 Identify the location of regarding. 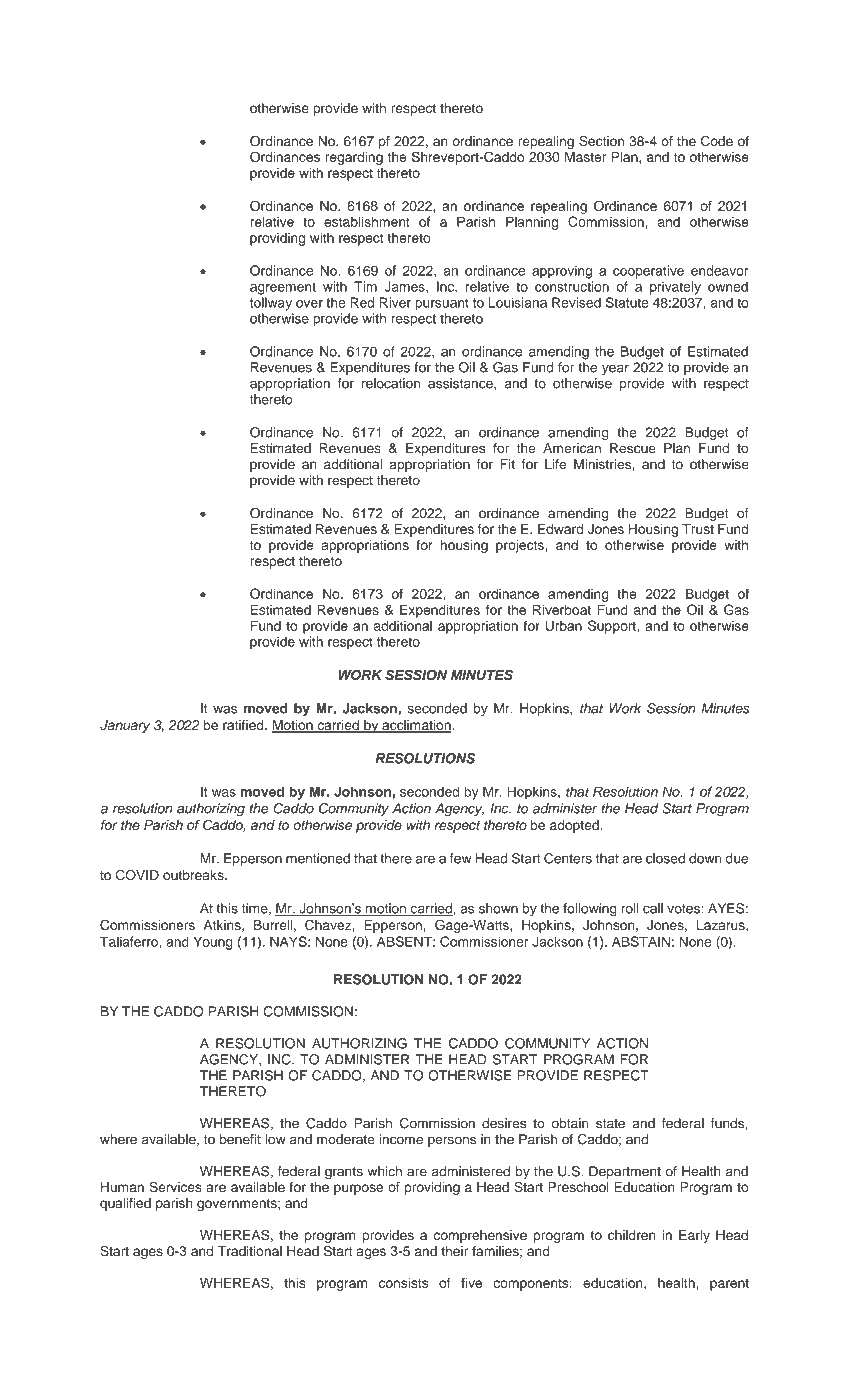
(354, 158).
